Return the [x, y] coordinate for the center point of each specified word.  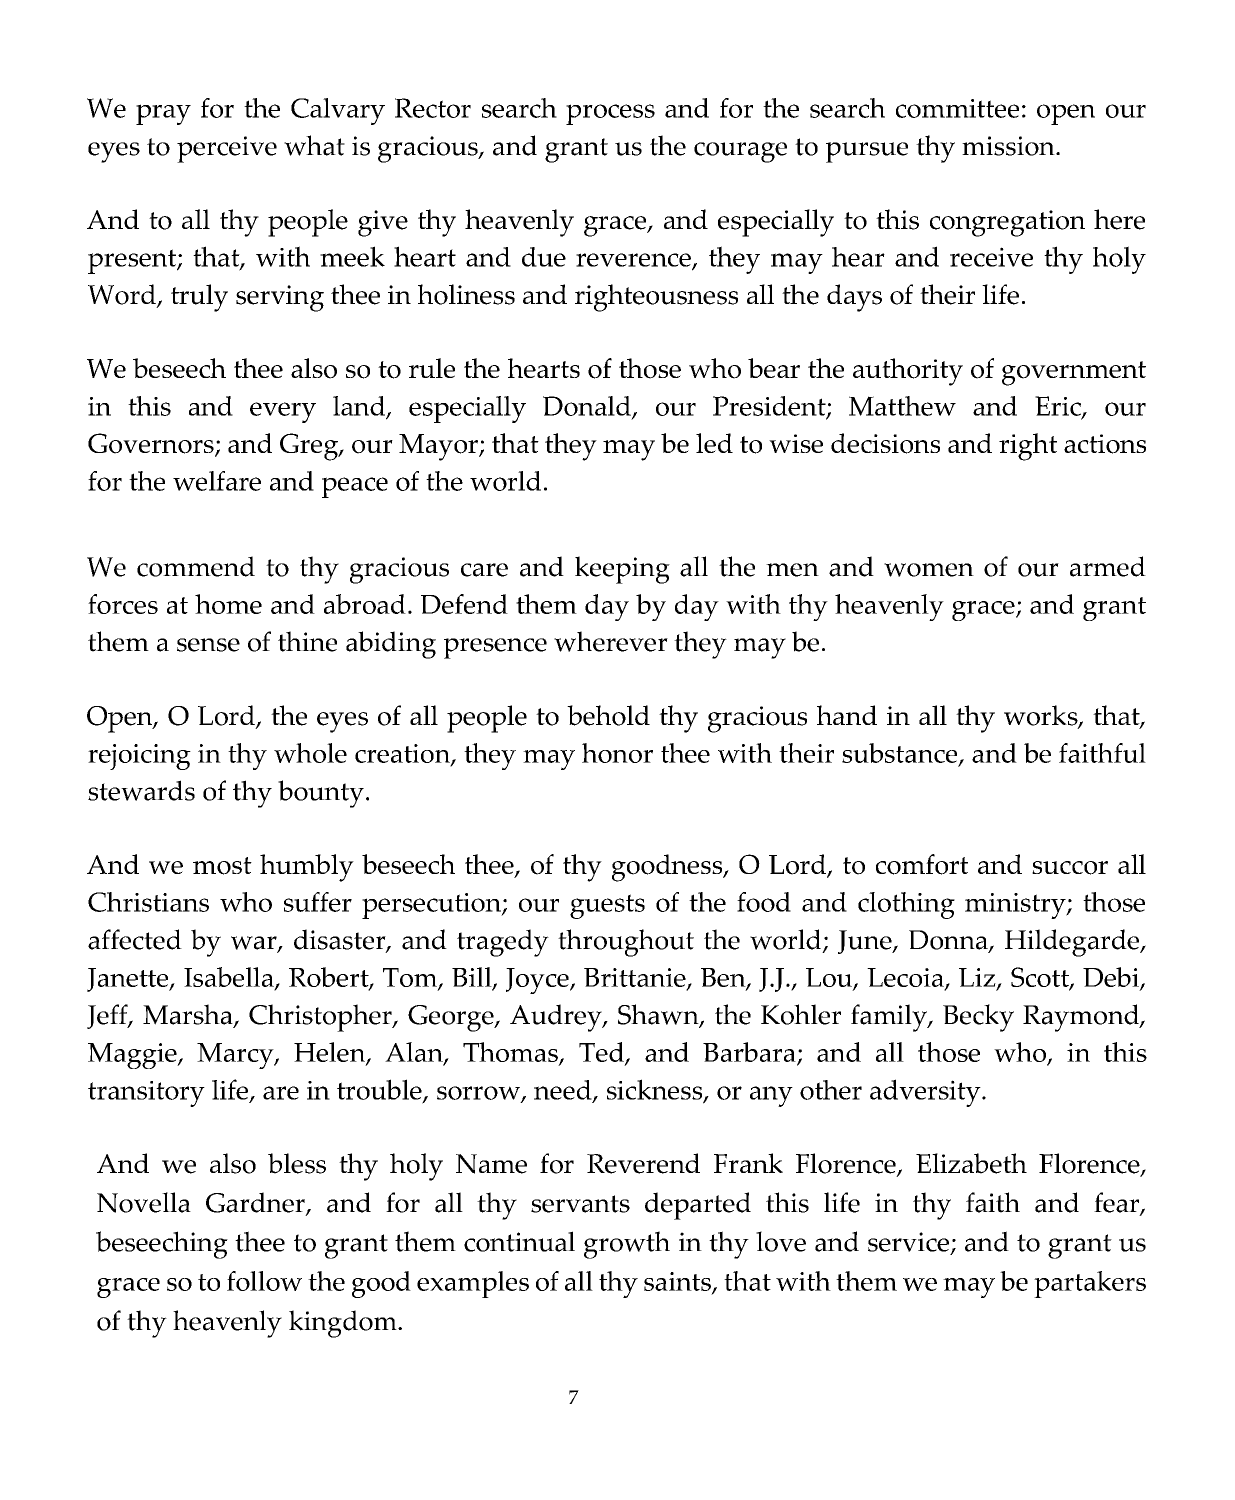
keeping [622, 570]
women [929, 570]
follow [264, 1281]
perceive [227, 149]
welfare [217, 481]
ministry [1016, 906]
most [222, 866]
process [610, 114]
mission [1009, 146]
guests [607, 906]
